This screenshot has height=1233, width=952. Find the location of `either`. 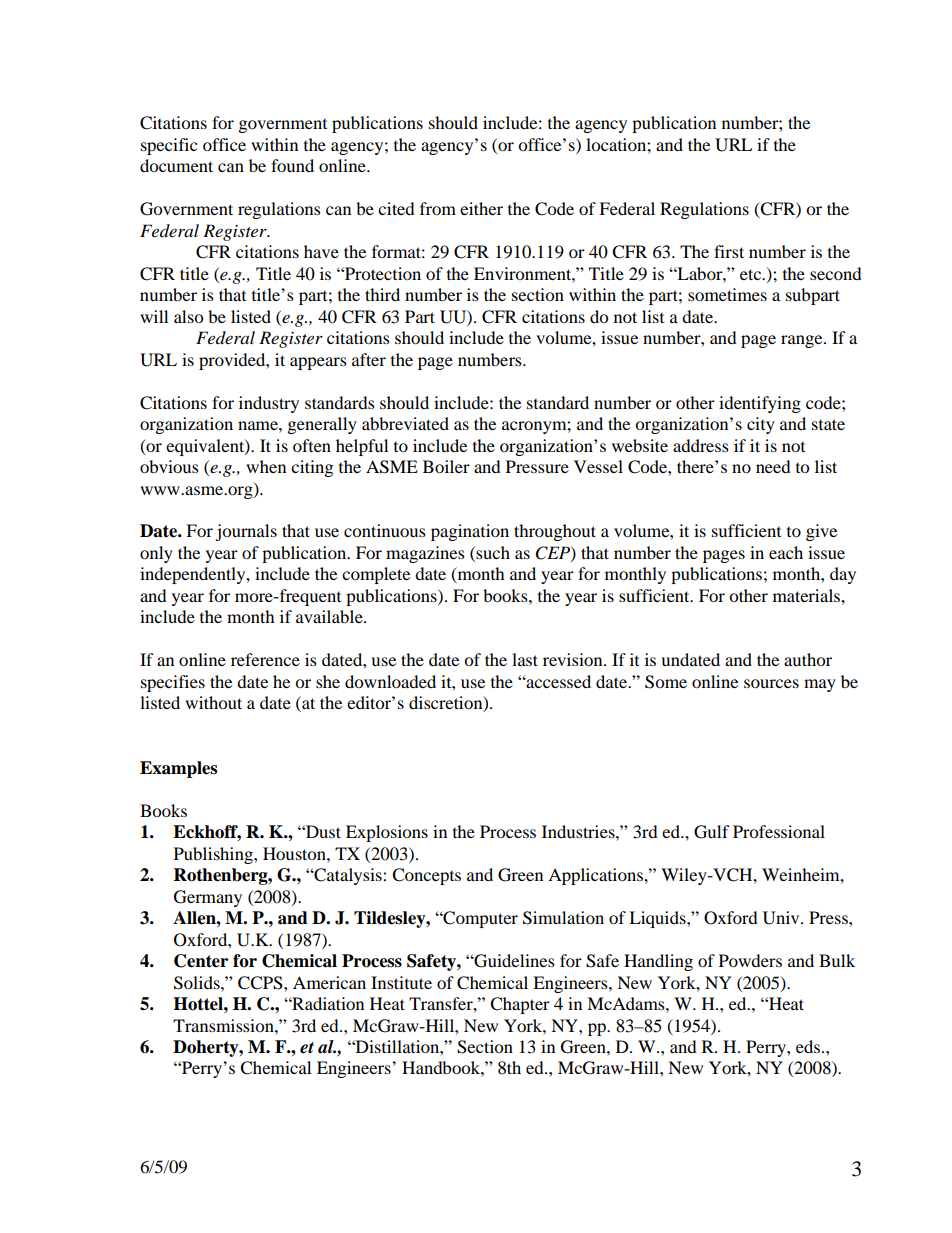

either is located at coordinates (481, 208).
